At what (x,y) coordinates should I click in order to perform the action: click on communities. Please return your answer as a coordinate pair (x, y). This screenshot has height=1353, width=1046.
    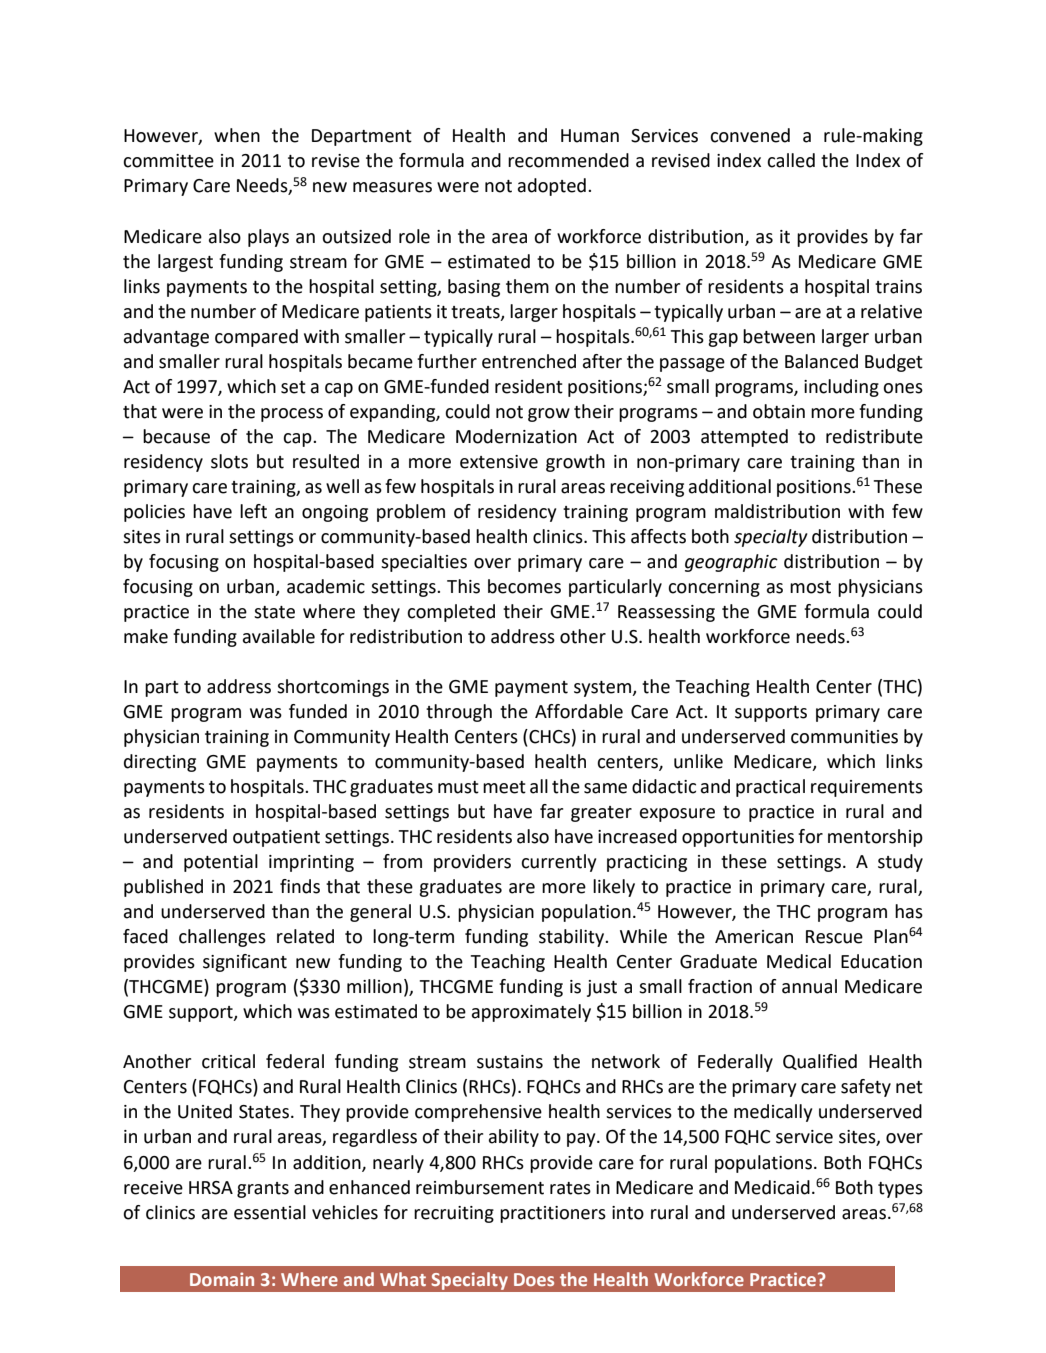
    Looking at the image, I should click on (844, 737).
